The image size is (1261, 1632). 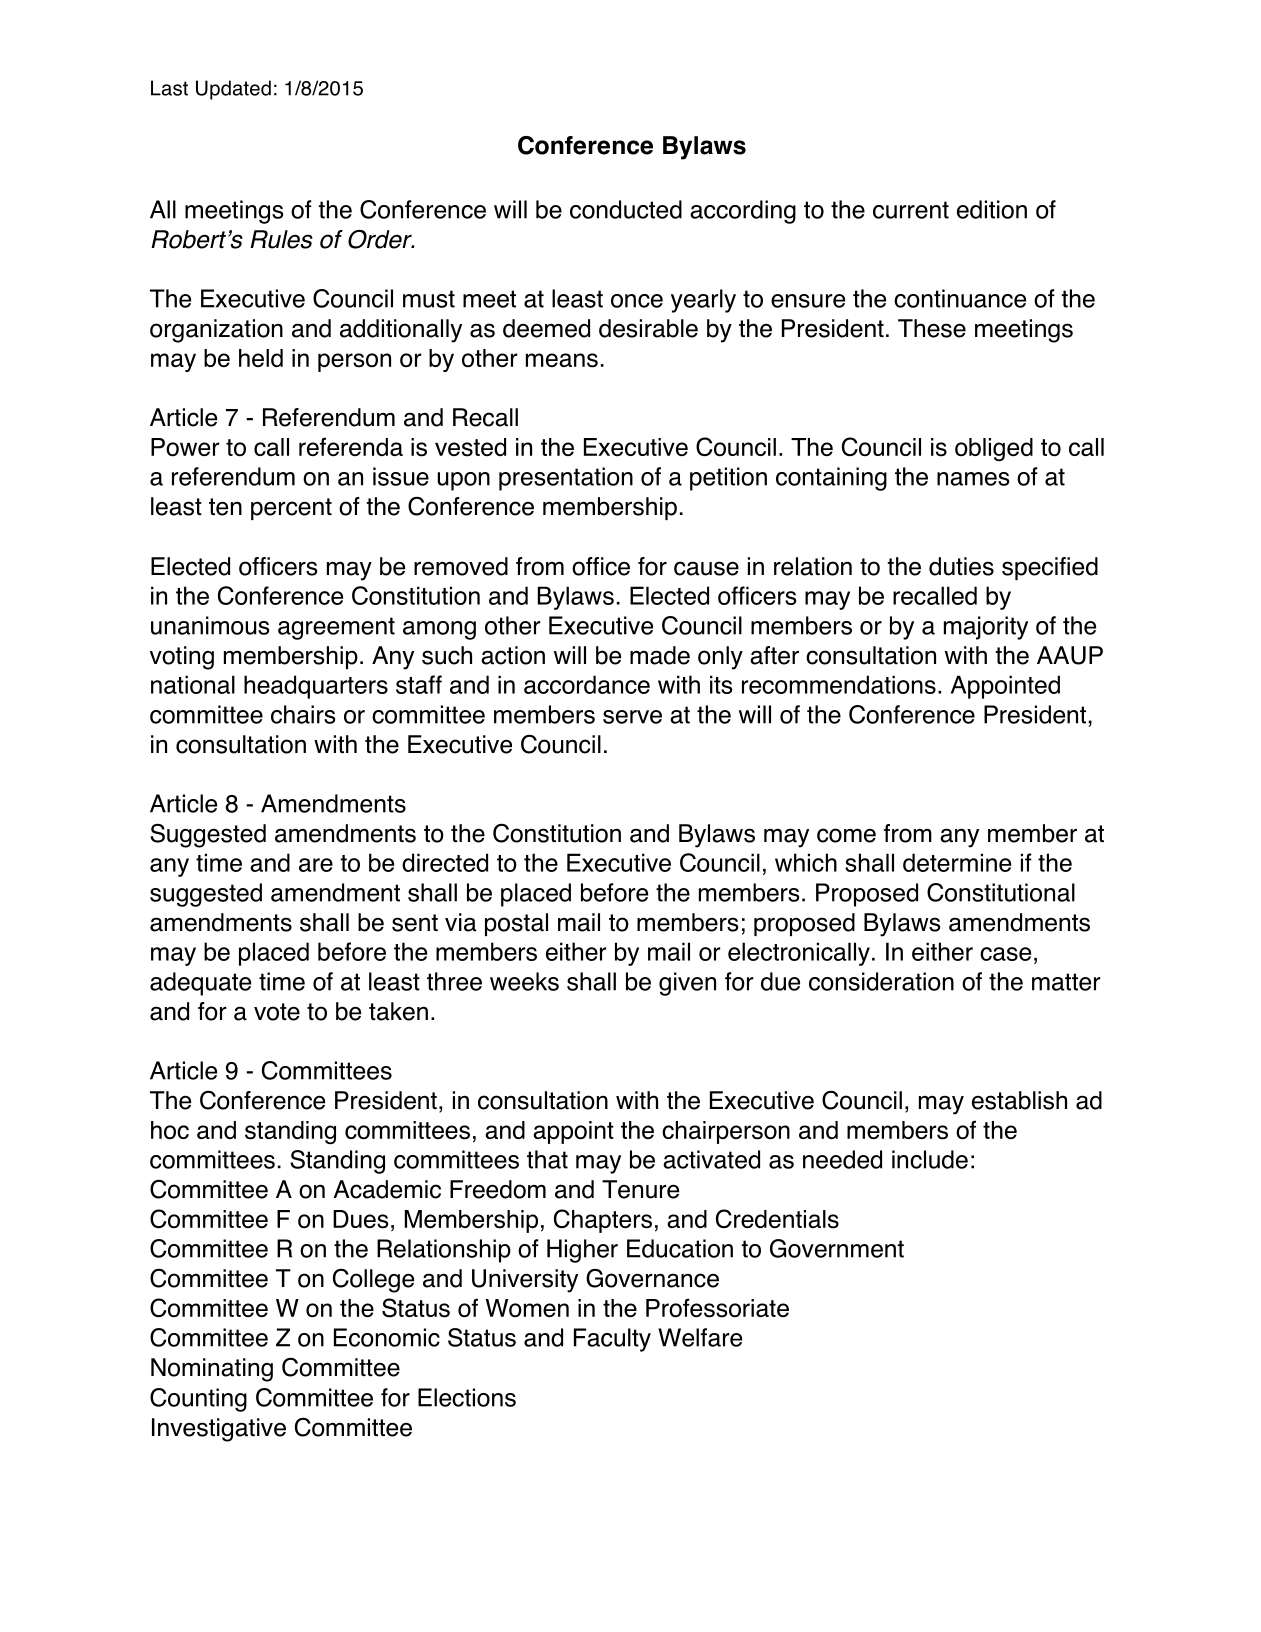 What do you see at coordinates (992, 209) in the screenshot?
I see `edition` at bounding box center [992, 209].
